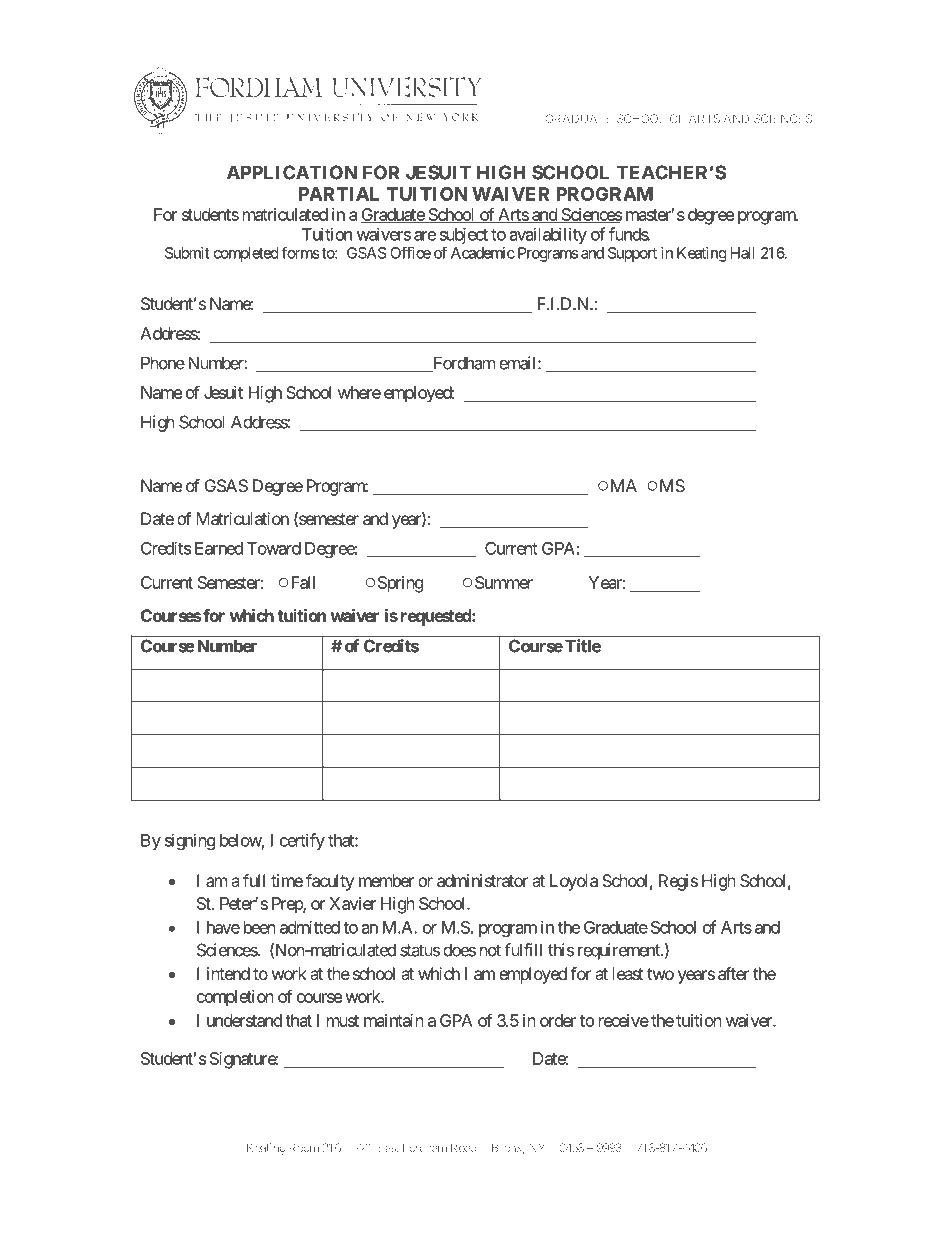 The width and height of the screenshot is (952, 1233). I want to click on Support, so click(632, 254).
